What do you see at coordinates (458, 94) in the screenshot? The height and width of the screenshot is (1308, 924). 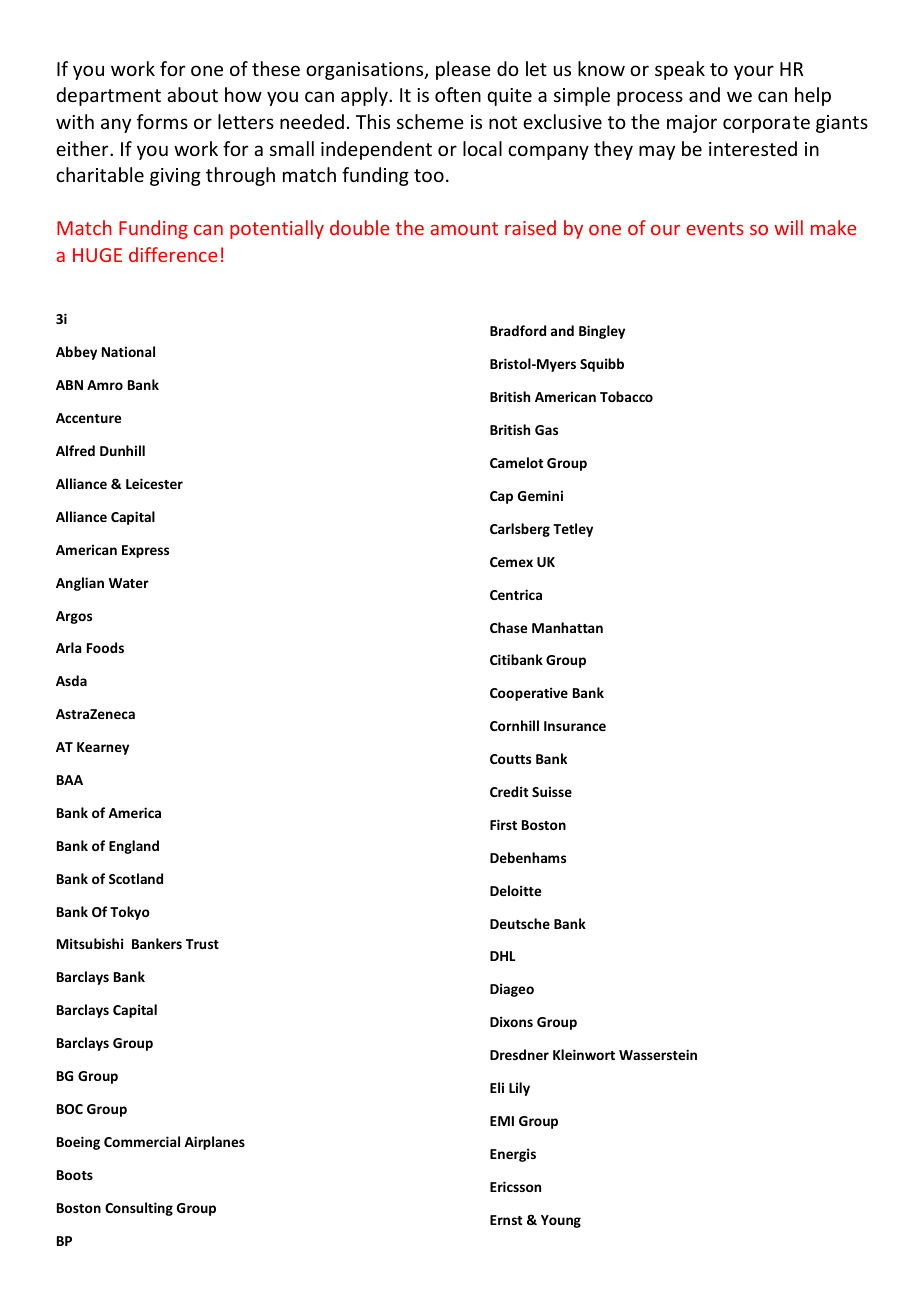 I see `often` at bounding box center [458, 94].
